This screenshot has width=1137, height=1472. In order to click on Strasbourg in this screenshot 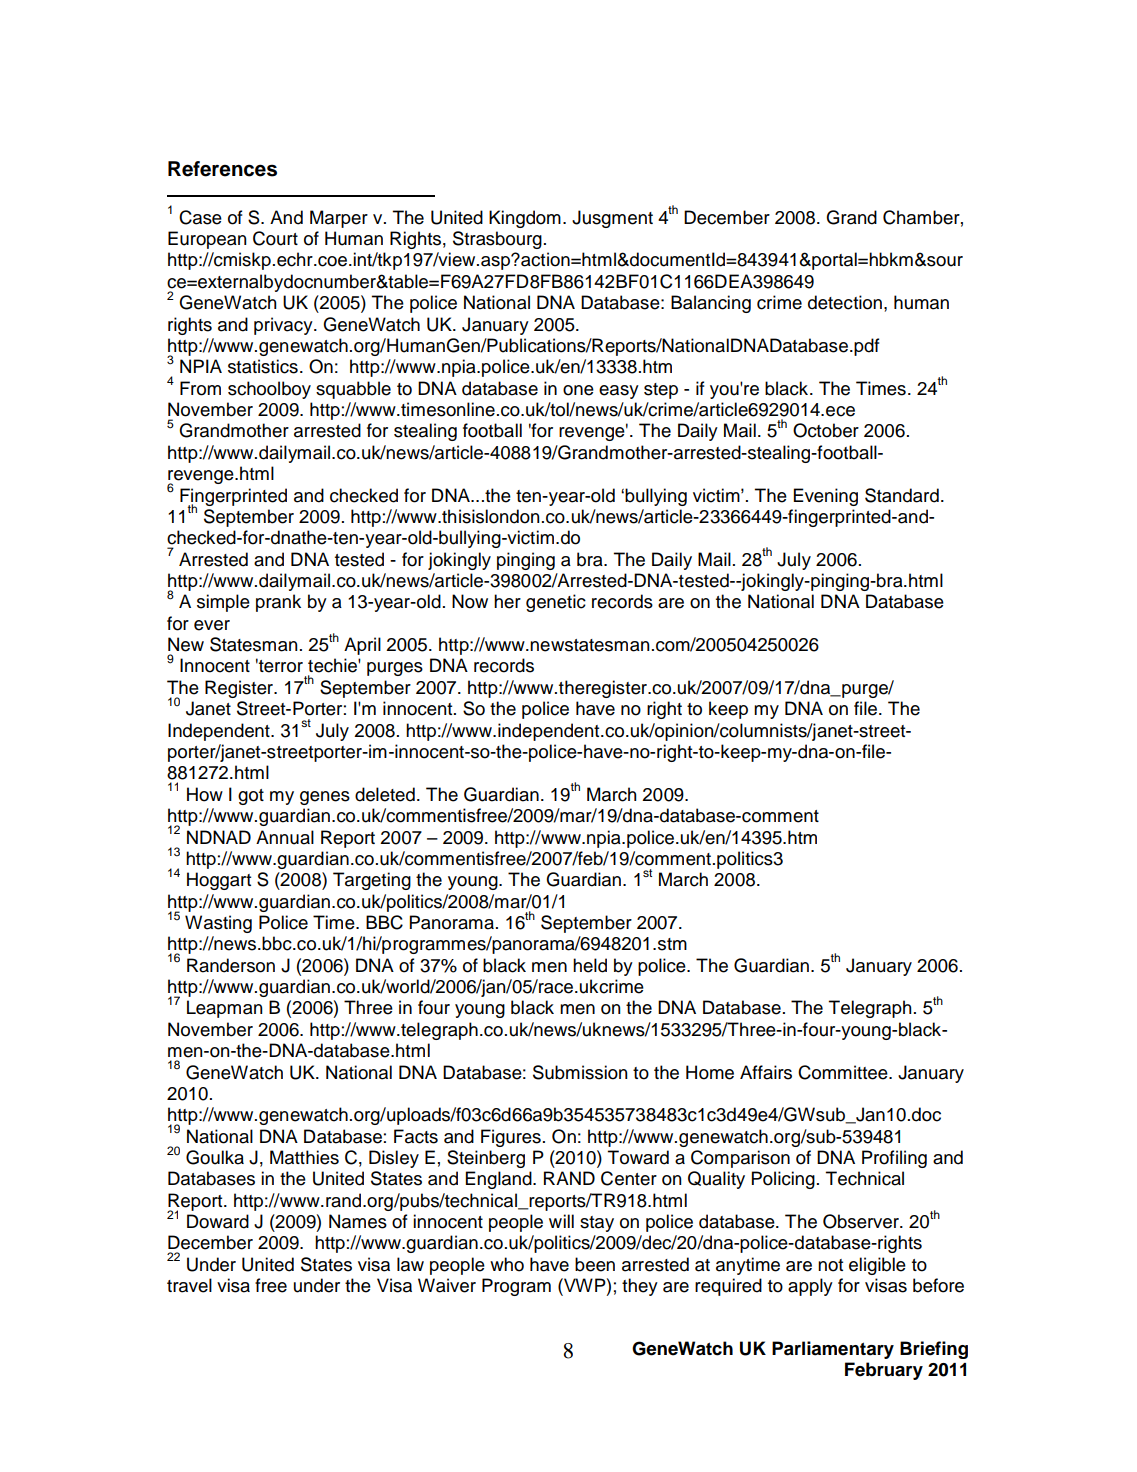, I will do `click(497, 240)`.
